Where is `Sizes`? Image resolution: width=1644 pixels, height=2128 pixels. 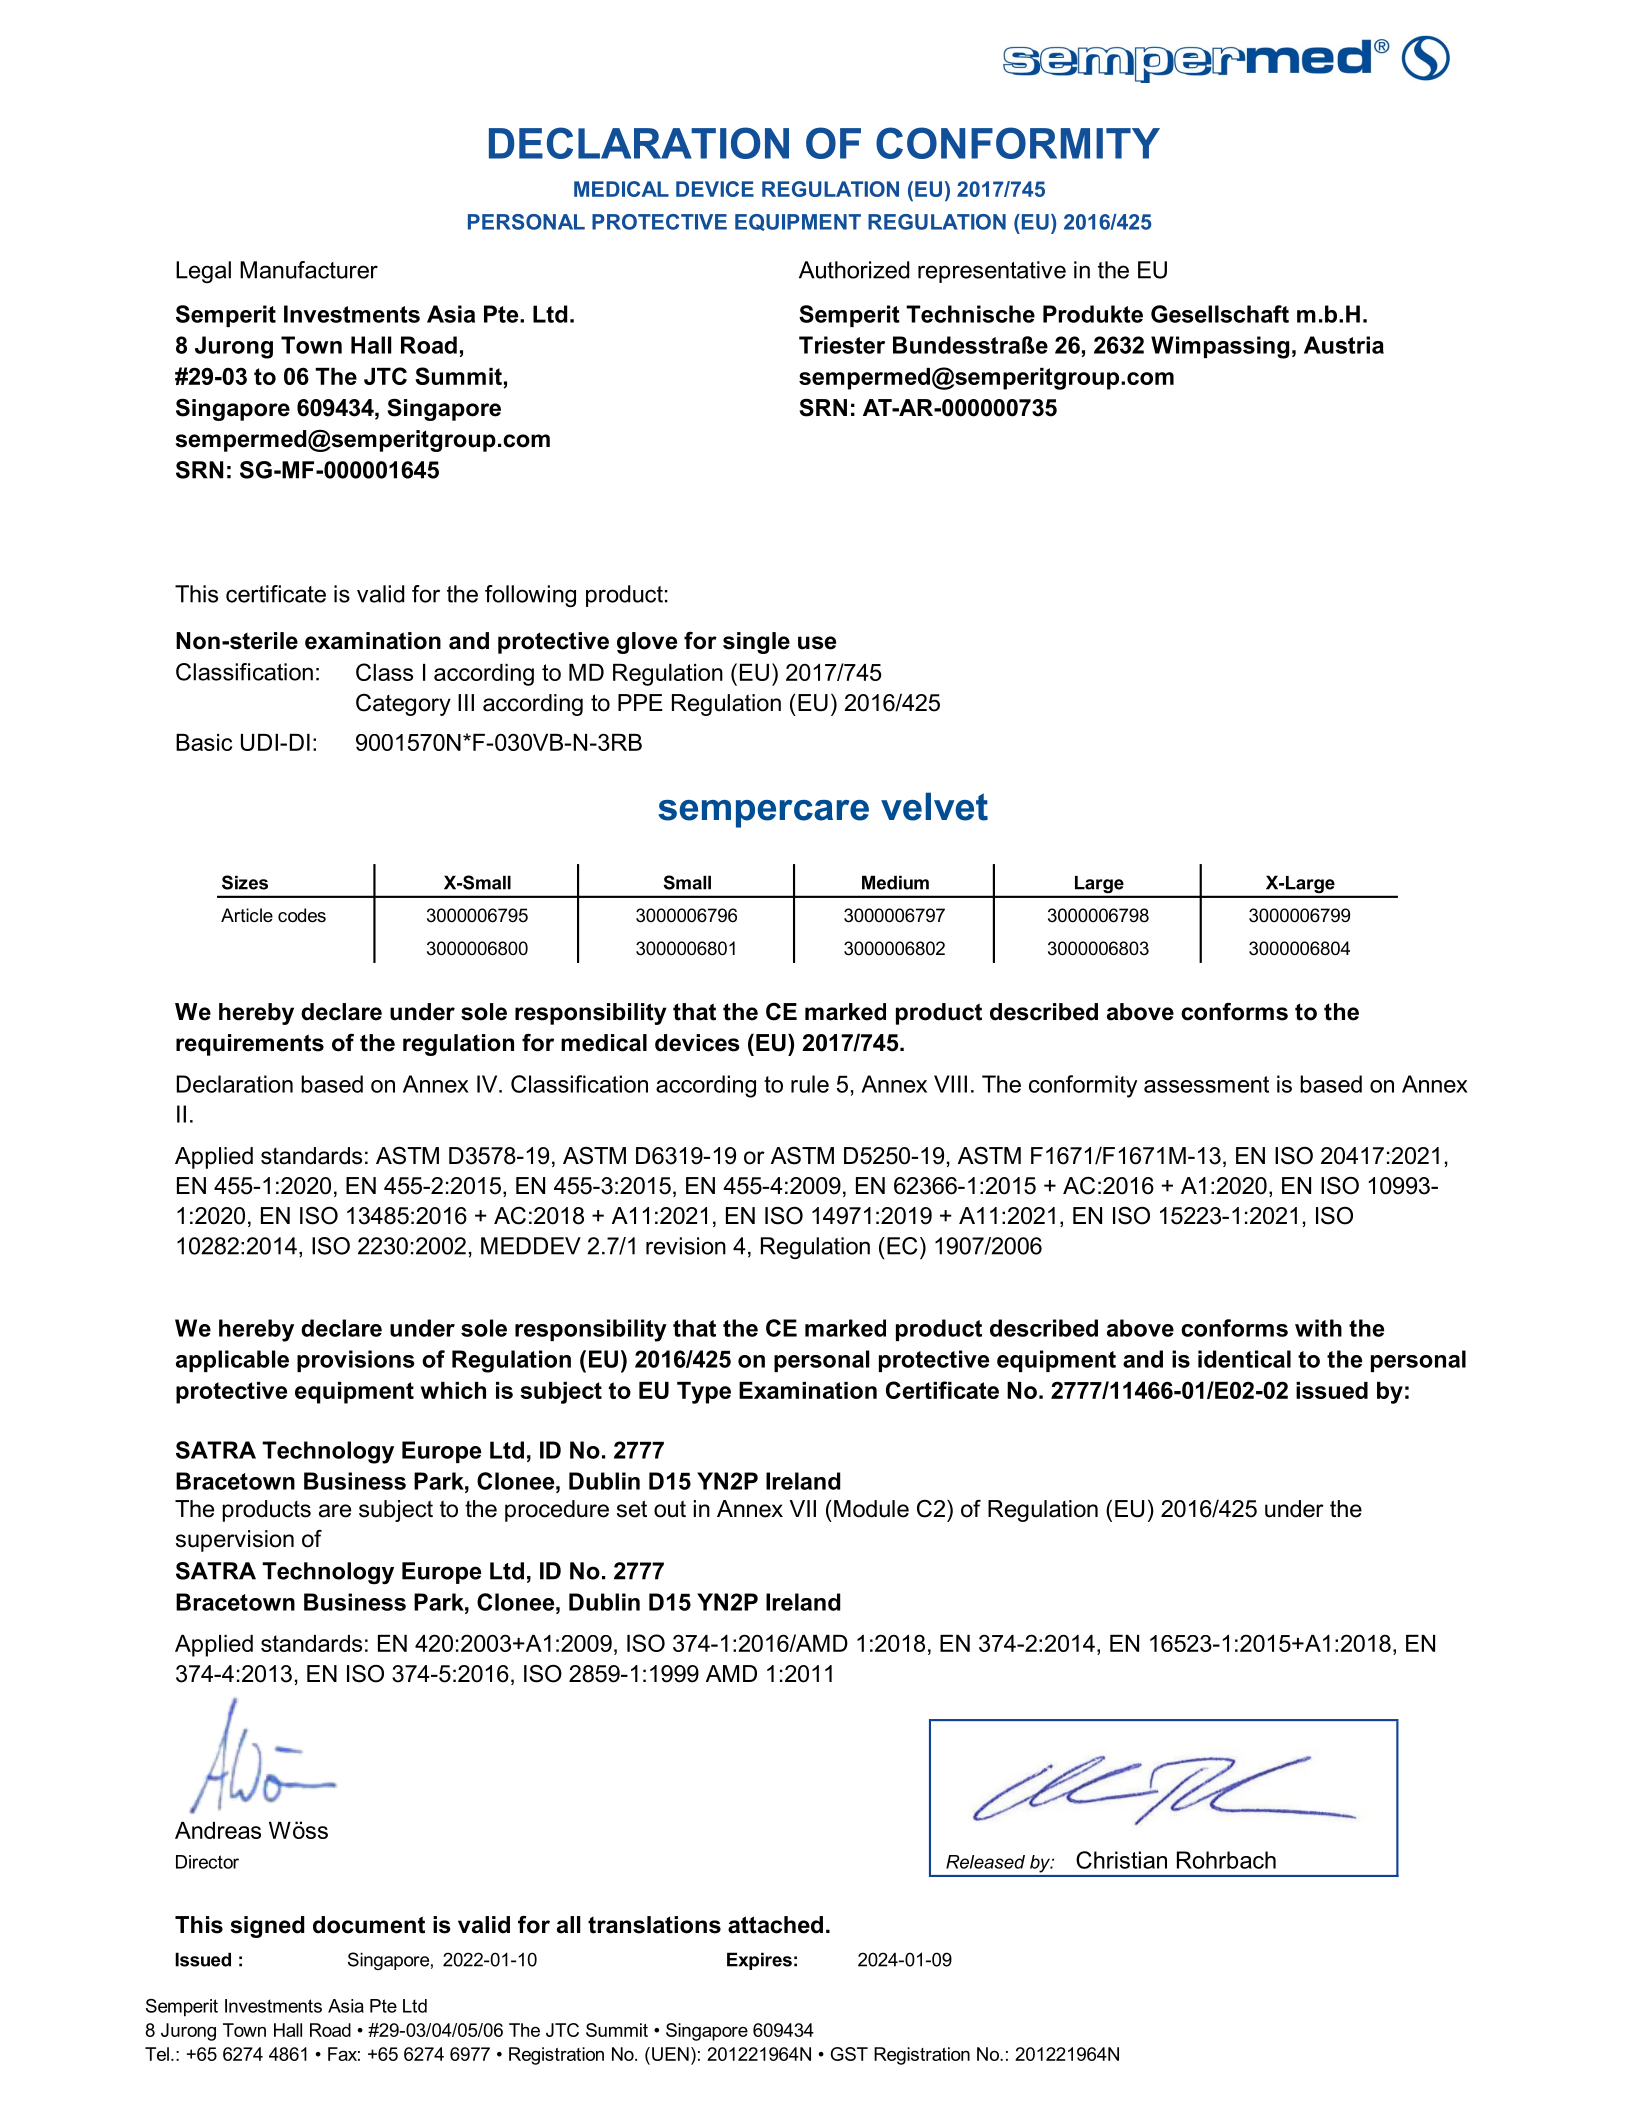 Sizes is located at coordinates (245, 882).
